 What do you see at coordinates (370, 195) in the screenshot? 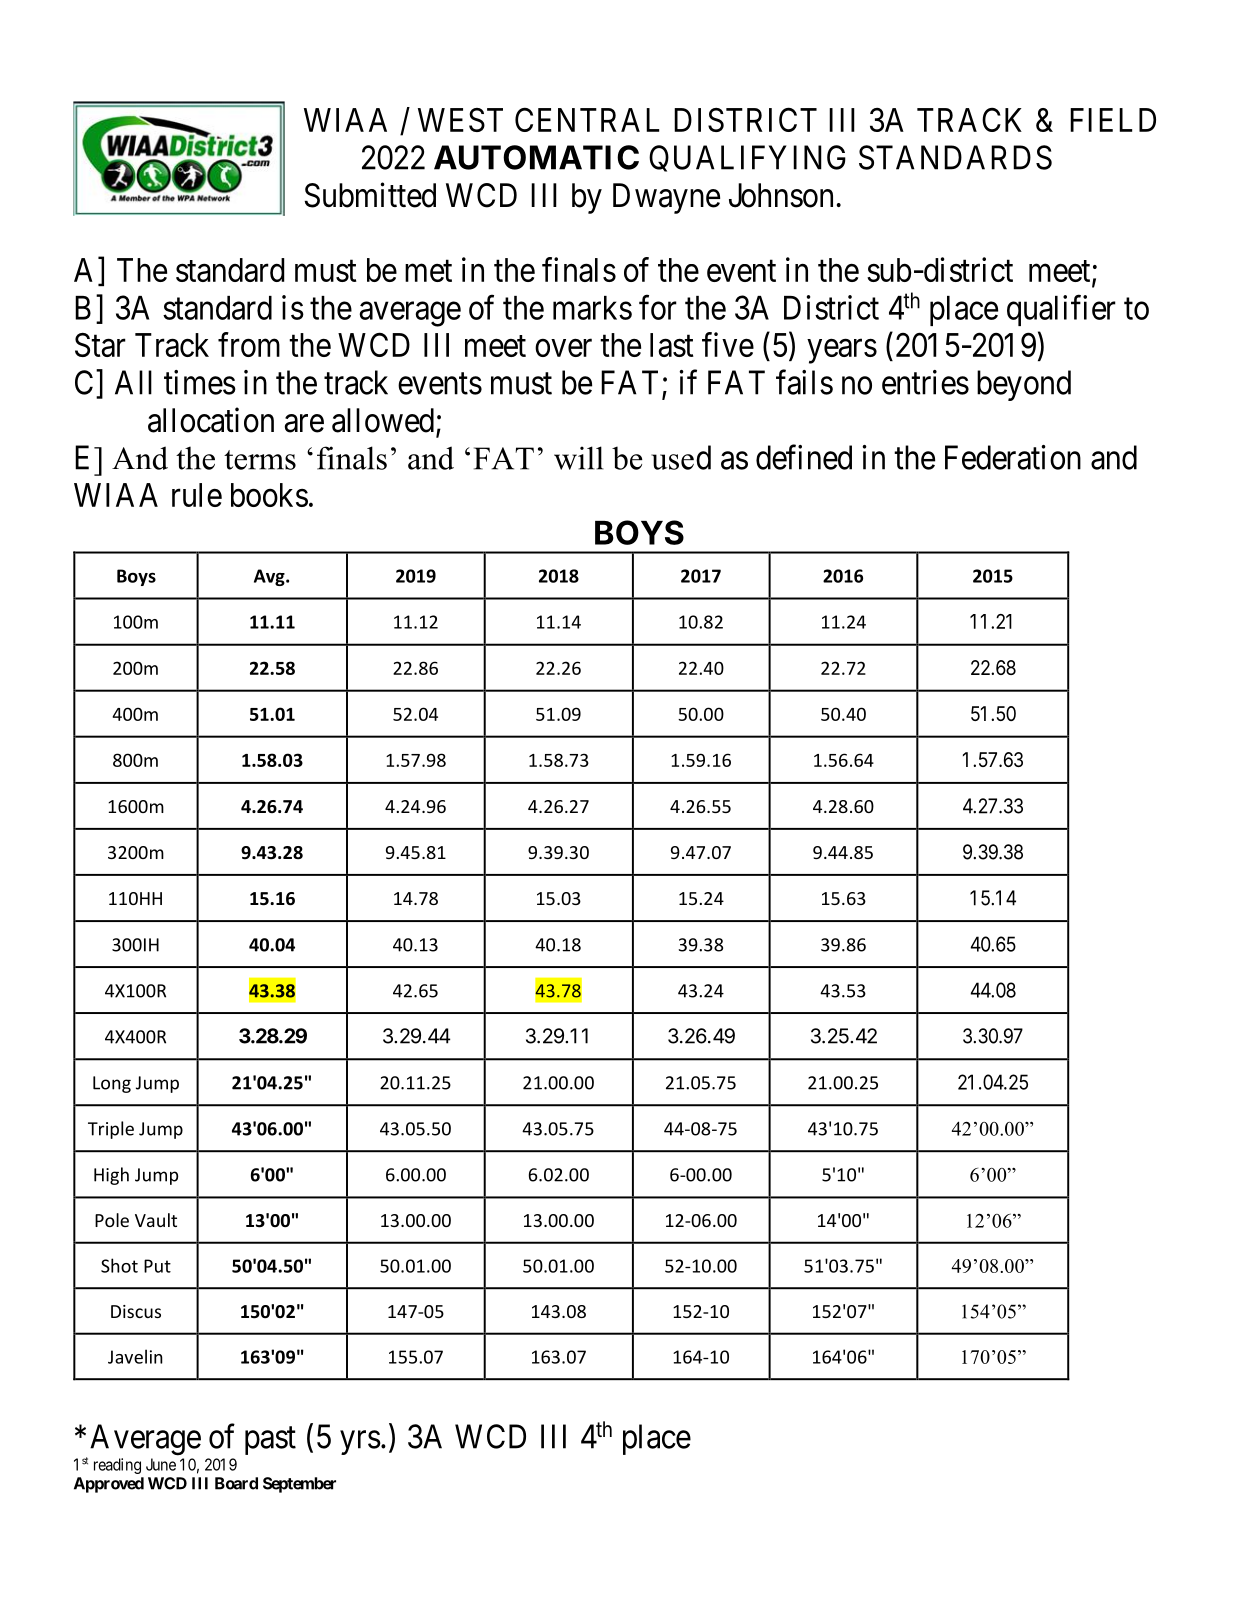
I see `Submitted` at bounding box center [370, 195].
